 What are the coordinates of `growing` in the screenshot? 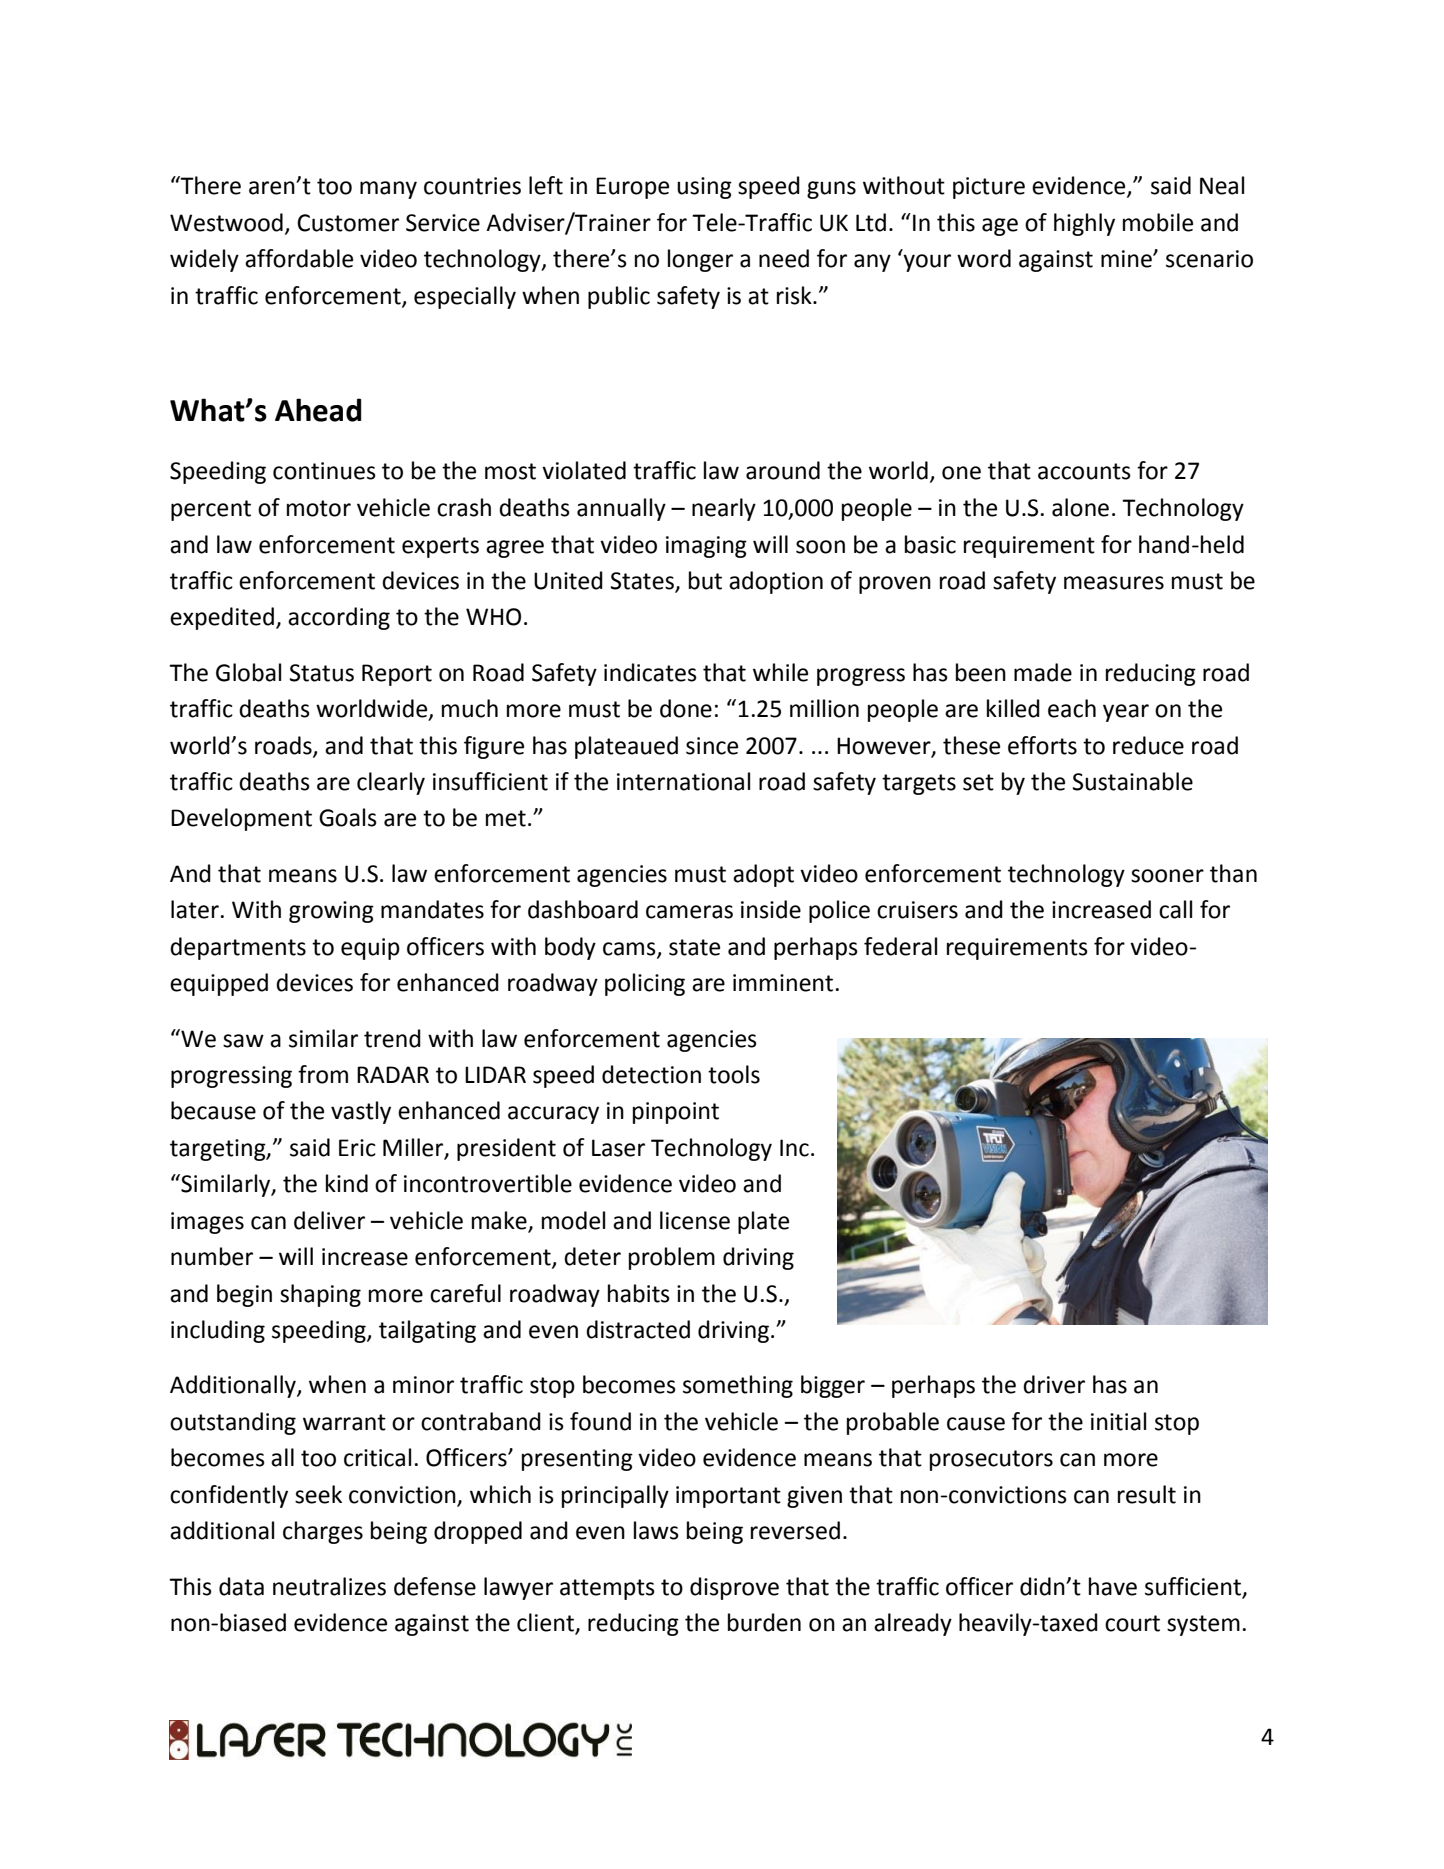 It's located at (331, 912).
